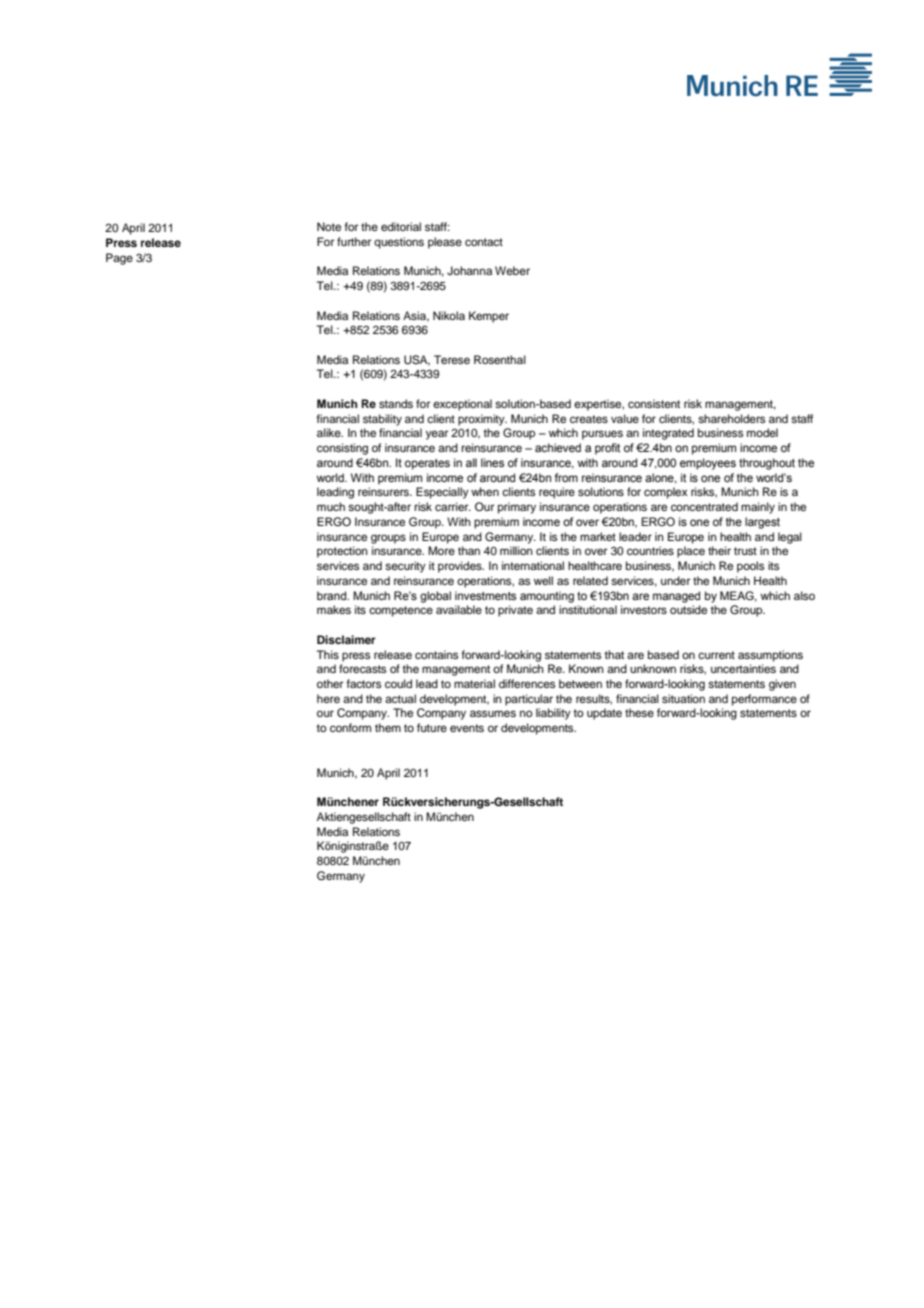 Image resolution: width=924 pixels, height=1308 pixels. What do you see at coordinates (512, 270) in the screenshot?
I see `Weber` at bounding box center [512, 270].
